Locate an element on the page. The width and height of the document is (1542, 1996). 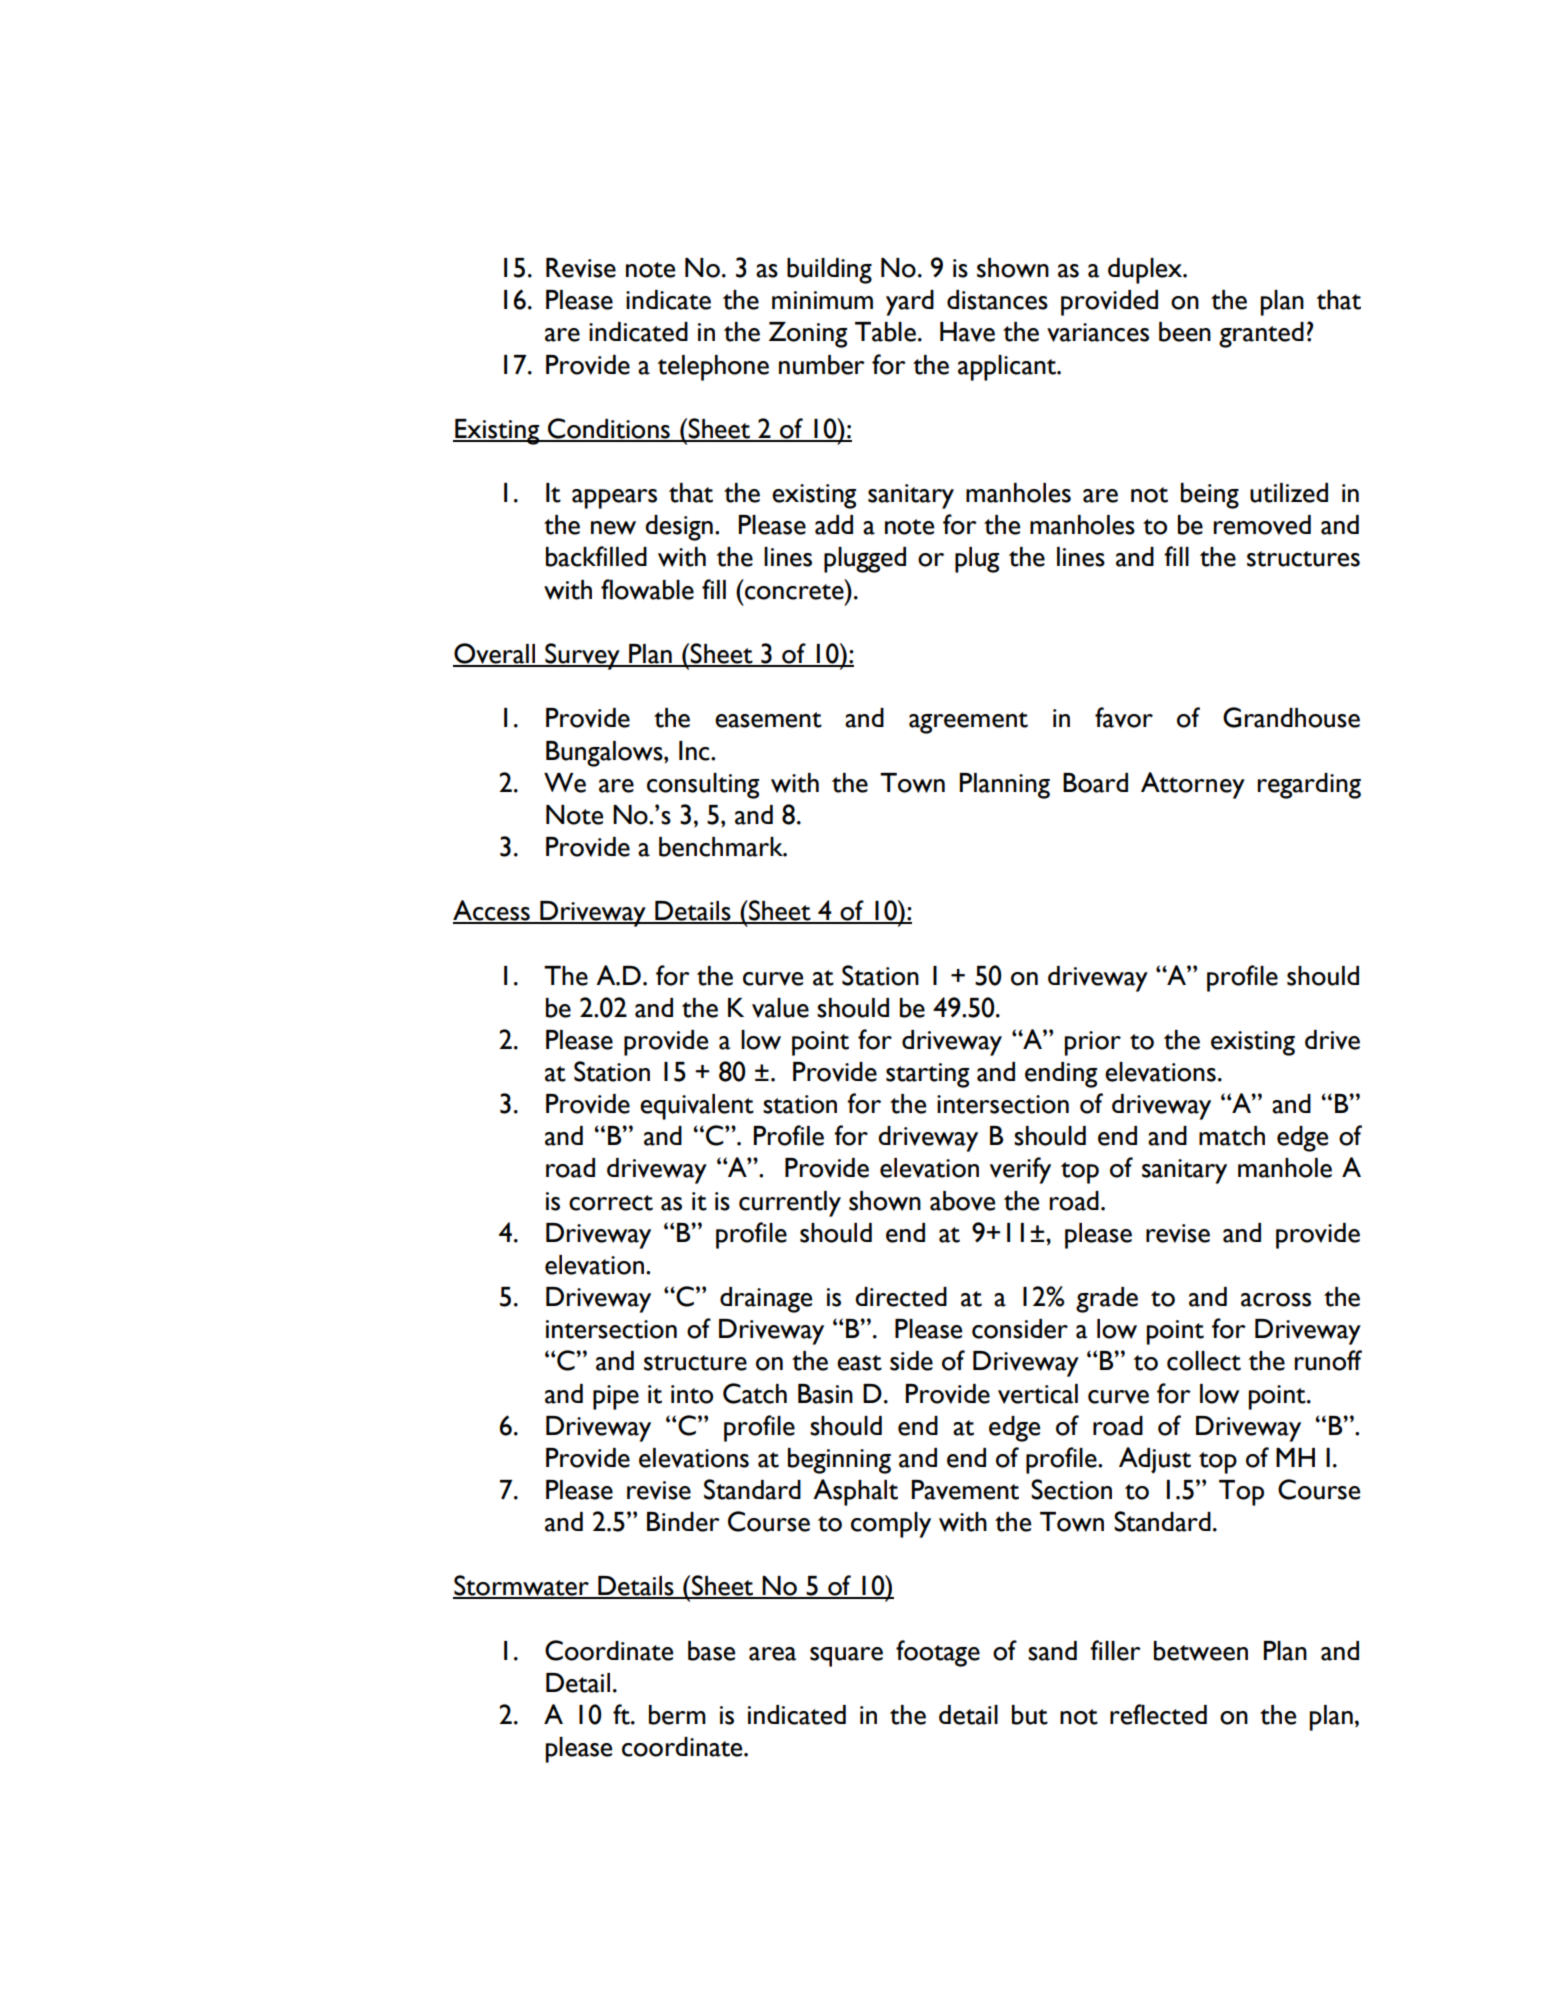
directed is located at coordinates (901, 1297).
